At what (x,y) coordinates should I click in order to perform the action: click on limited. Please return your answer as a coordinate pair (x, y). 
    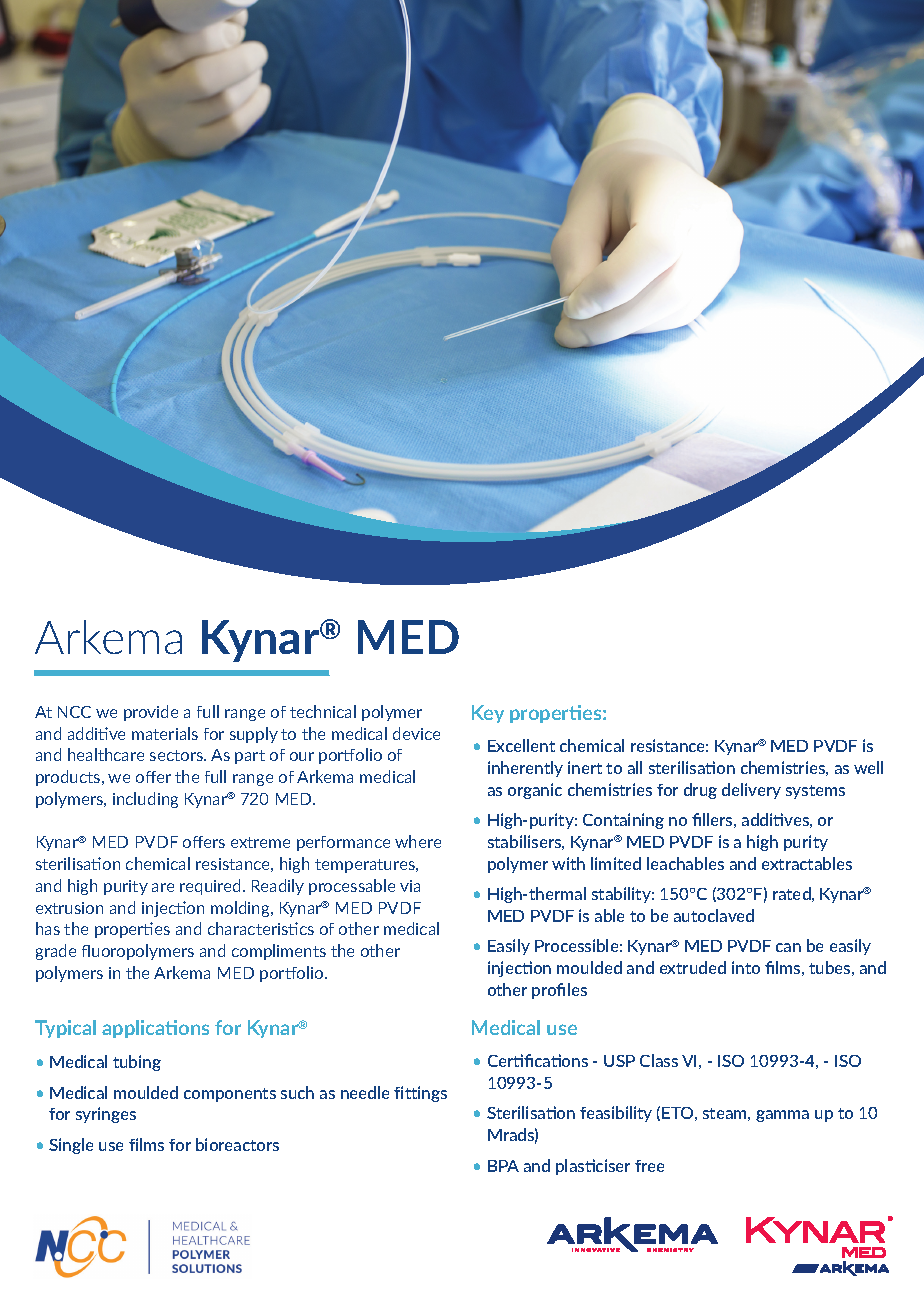
    Looking at the image, I should click on (616, 863).
